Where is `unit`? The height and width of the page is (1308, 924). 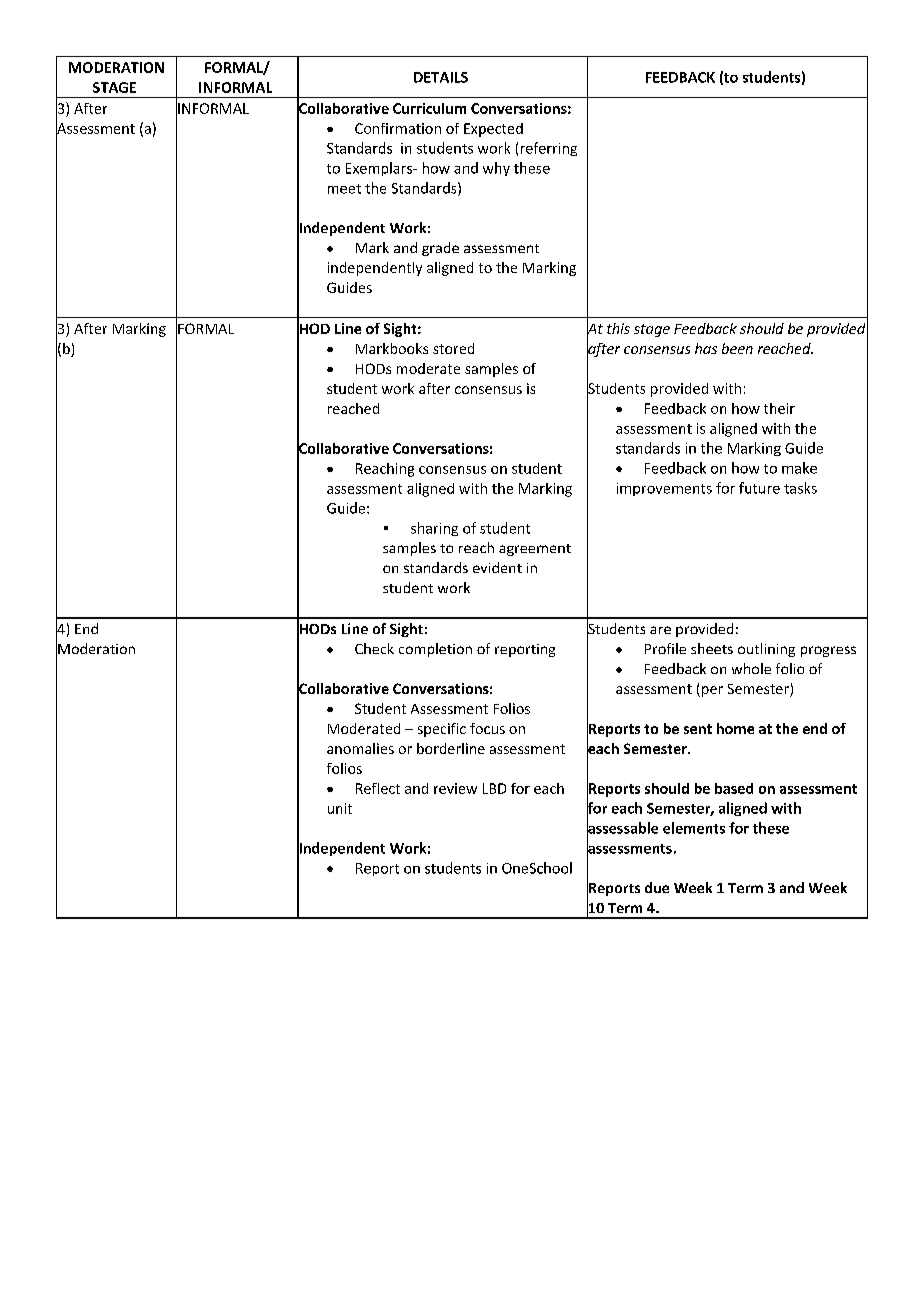
unit is located at coordinates (340, 808).
